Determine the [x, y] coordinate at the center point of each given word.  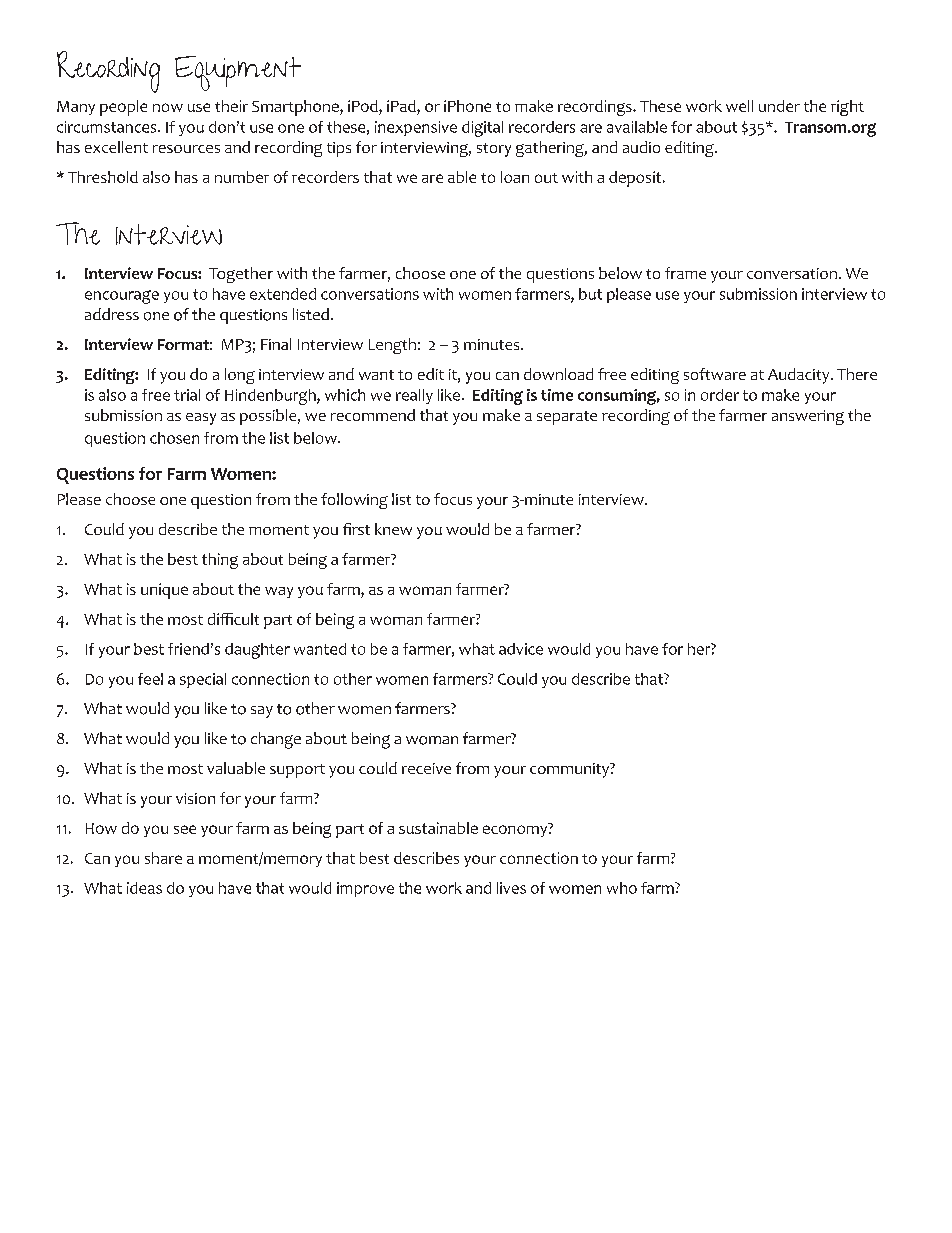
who [622, 888]
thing [220, 561]
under [779, 106]
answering [808, 417]
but [590, 294]
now [168, 107]
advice [521, 649]
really [414, 396]
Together [241, 275]
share [163, 858]
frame [685, 273]
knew [393, 529]
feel [150, 679]
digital [482, 129]
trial [187, 395]
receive [426, 768]
